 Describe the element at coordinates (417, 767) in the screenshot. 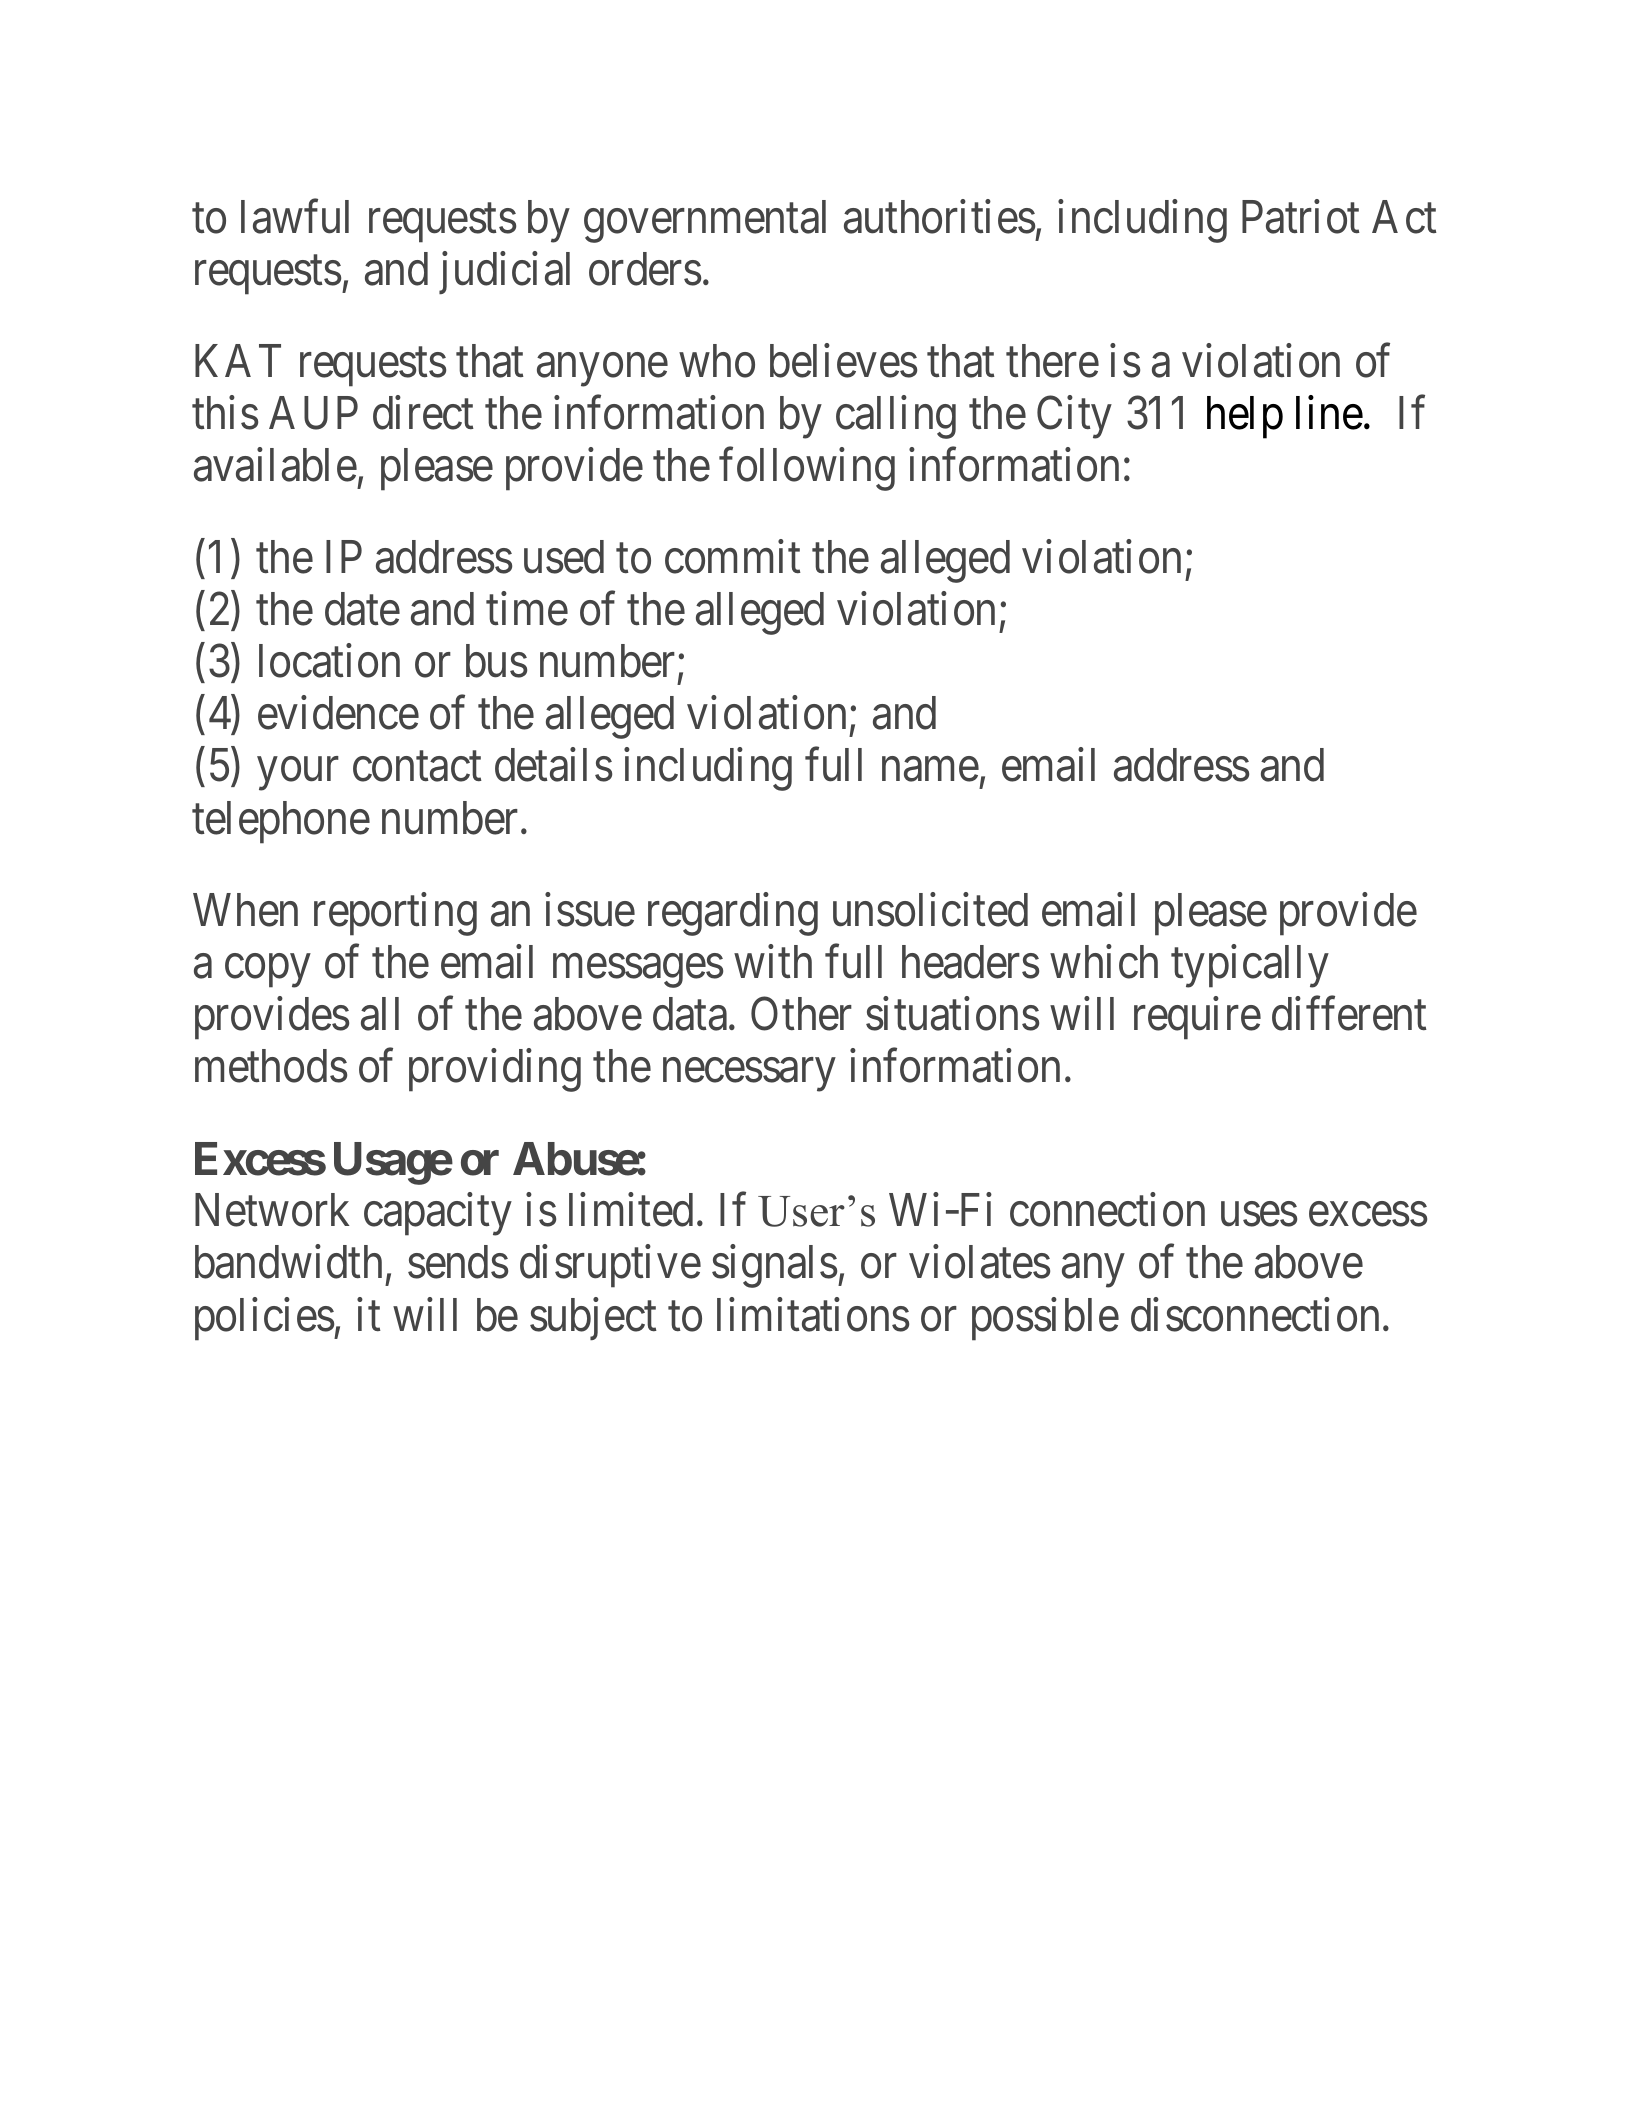

I see `contact` at that location.
